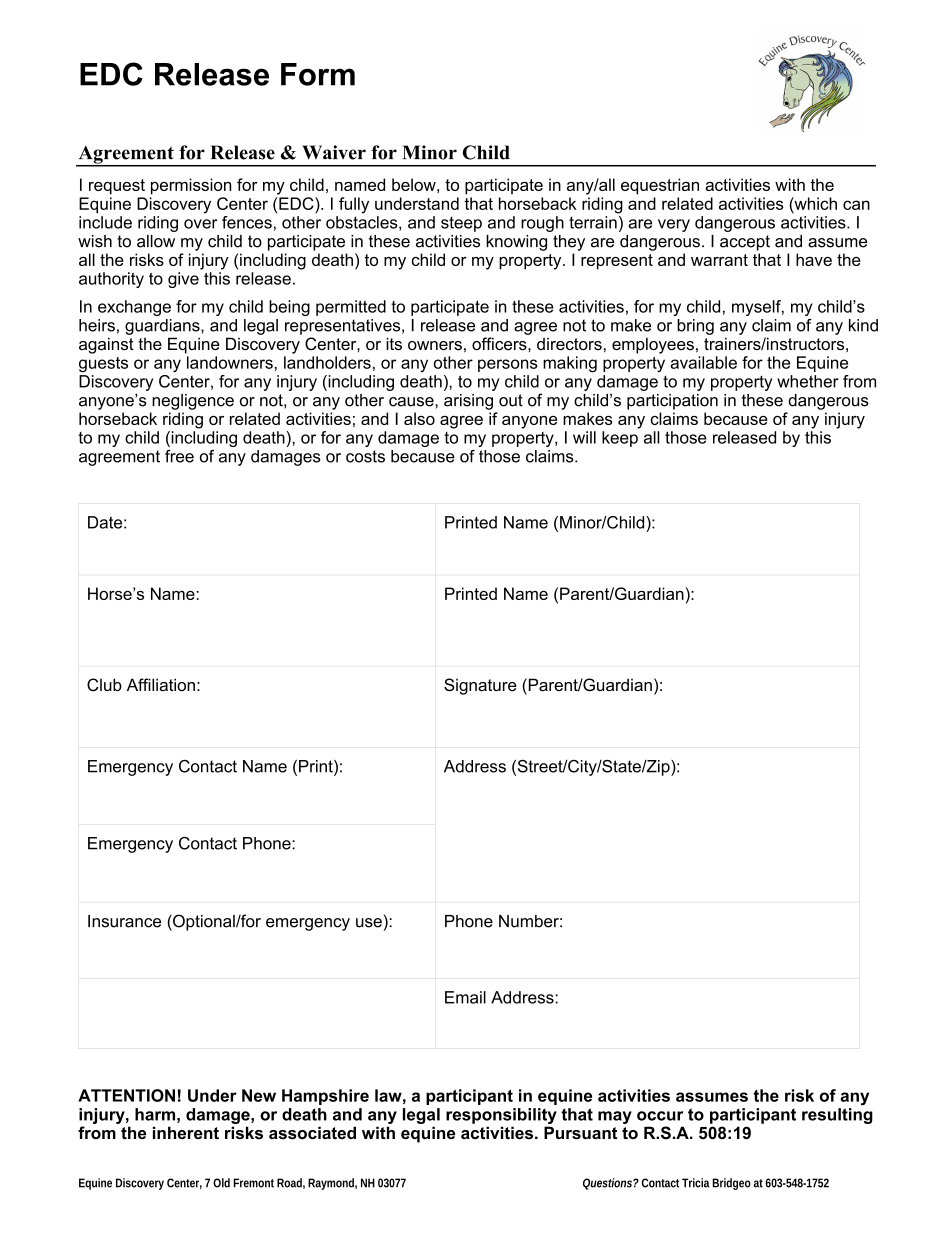 The height and width of the screenshot is (1233, 952). Describe the element at coordinates (660, 186) in the screenshot. I see `equestrian` at that location.
